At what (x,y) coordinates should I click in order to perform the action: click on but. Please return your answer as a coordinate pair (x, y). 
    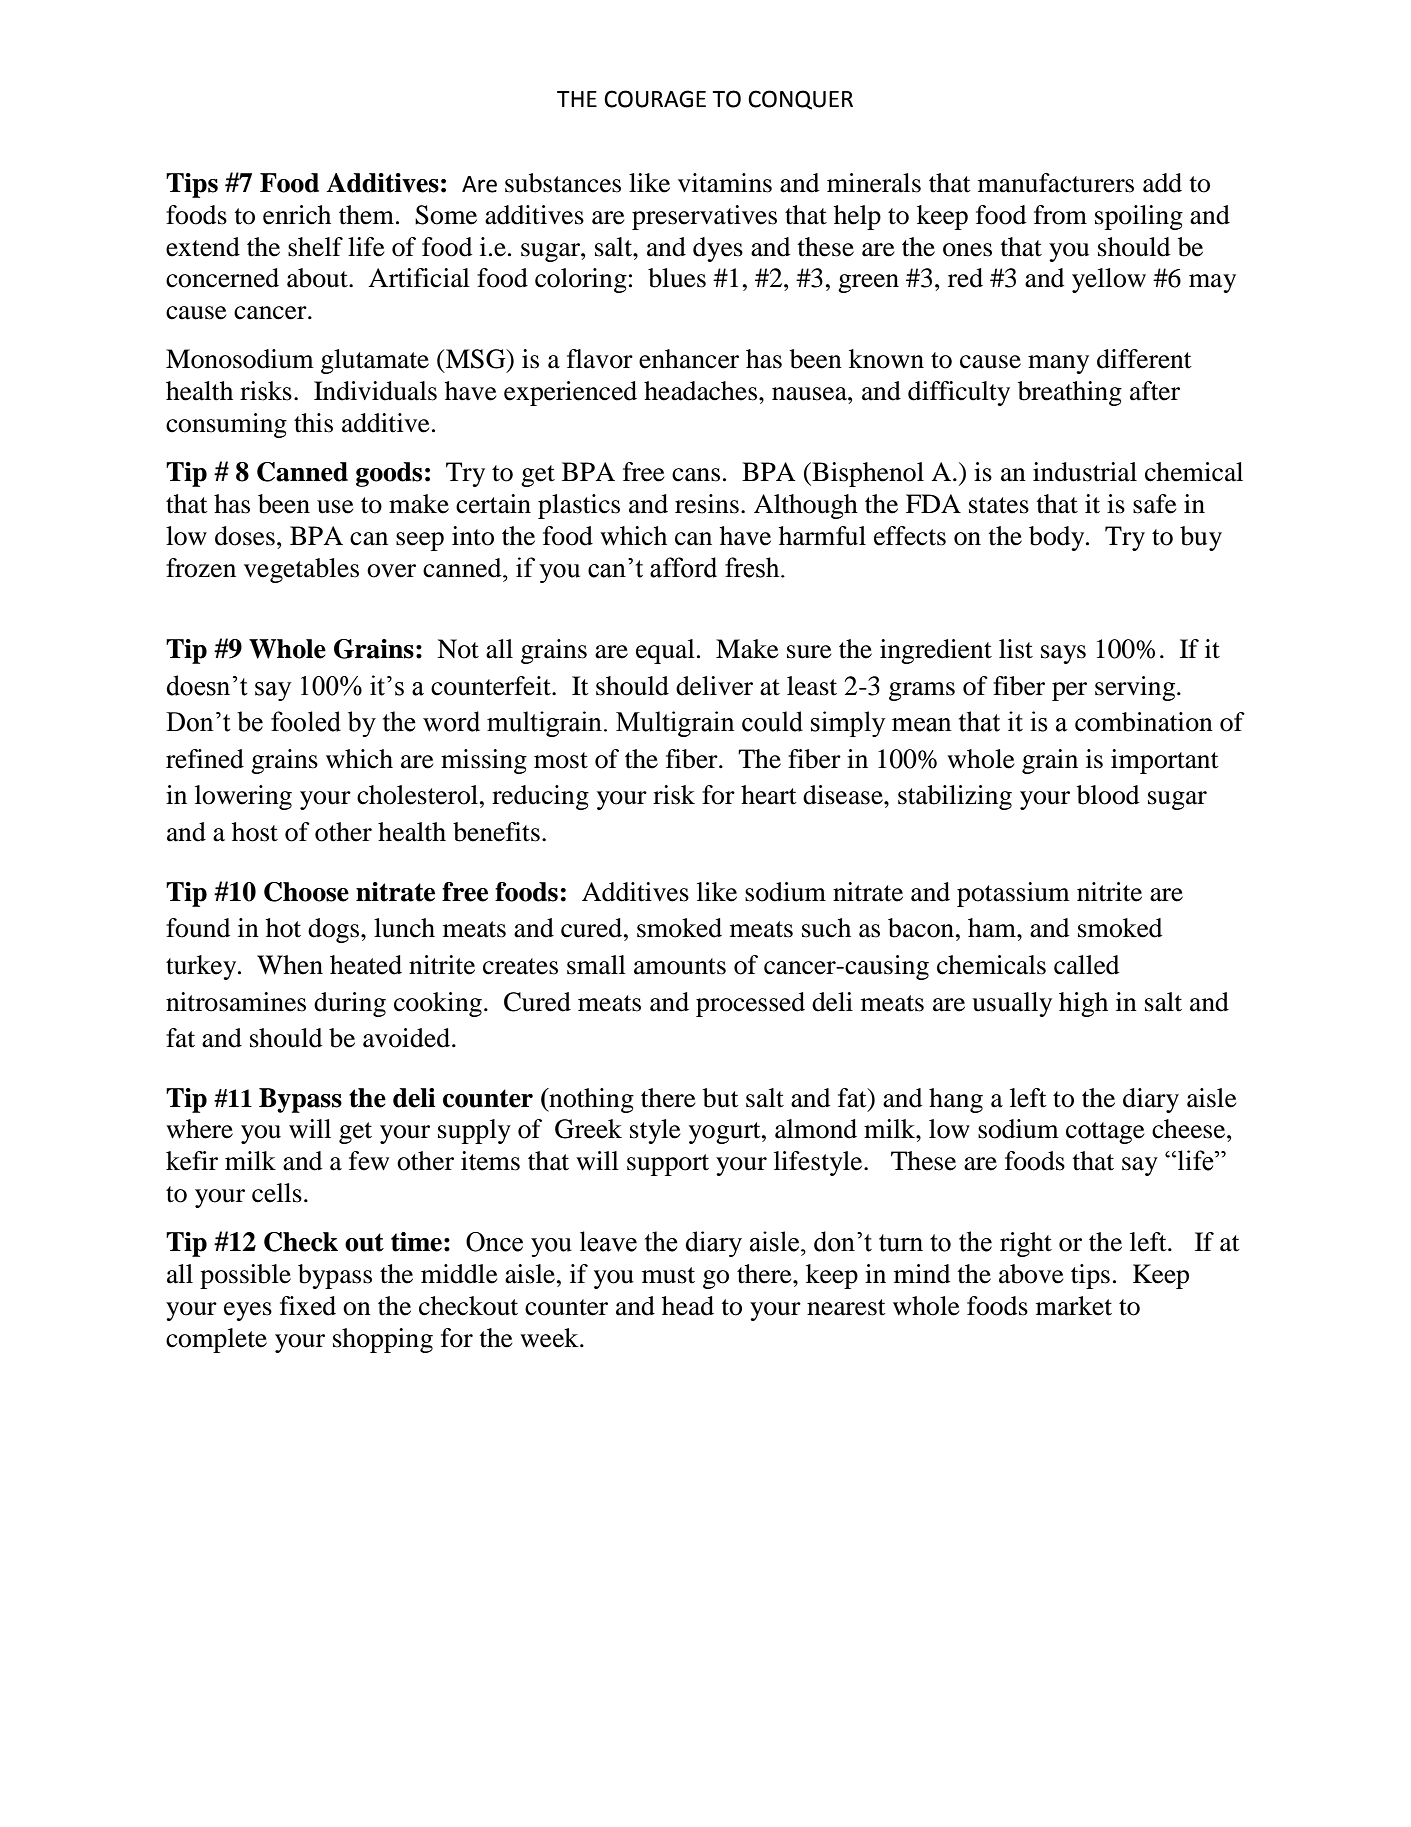
    Looking at the image, I should click on (721, 1098).
